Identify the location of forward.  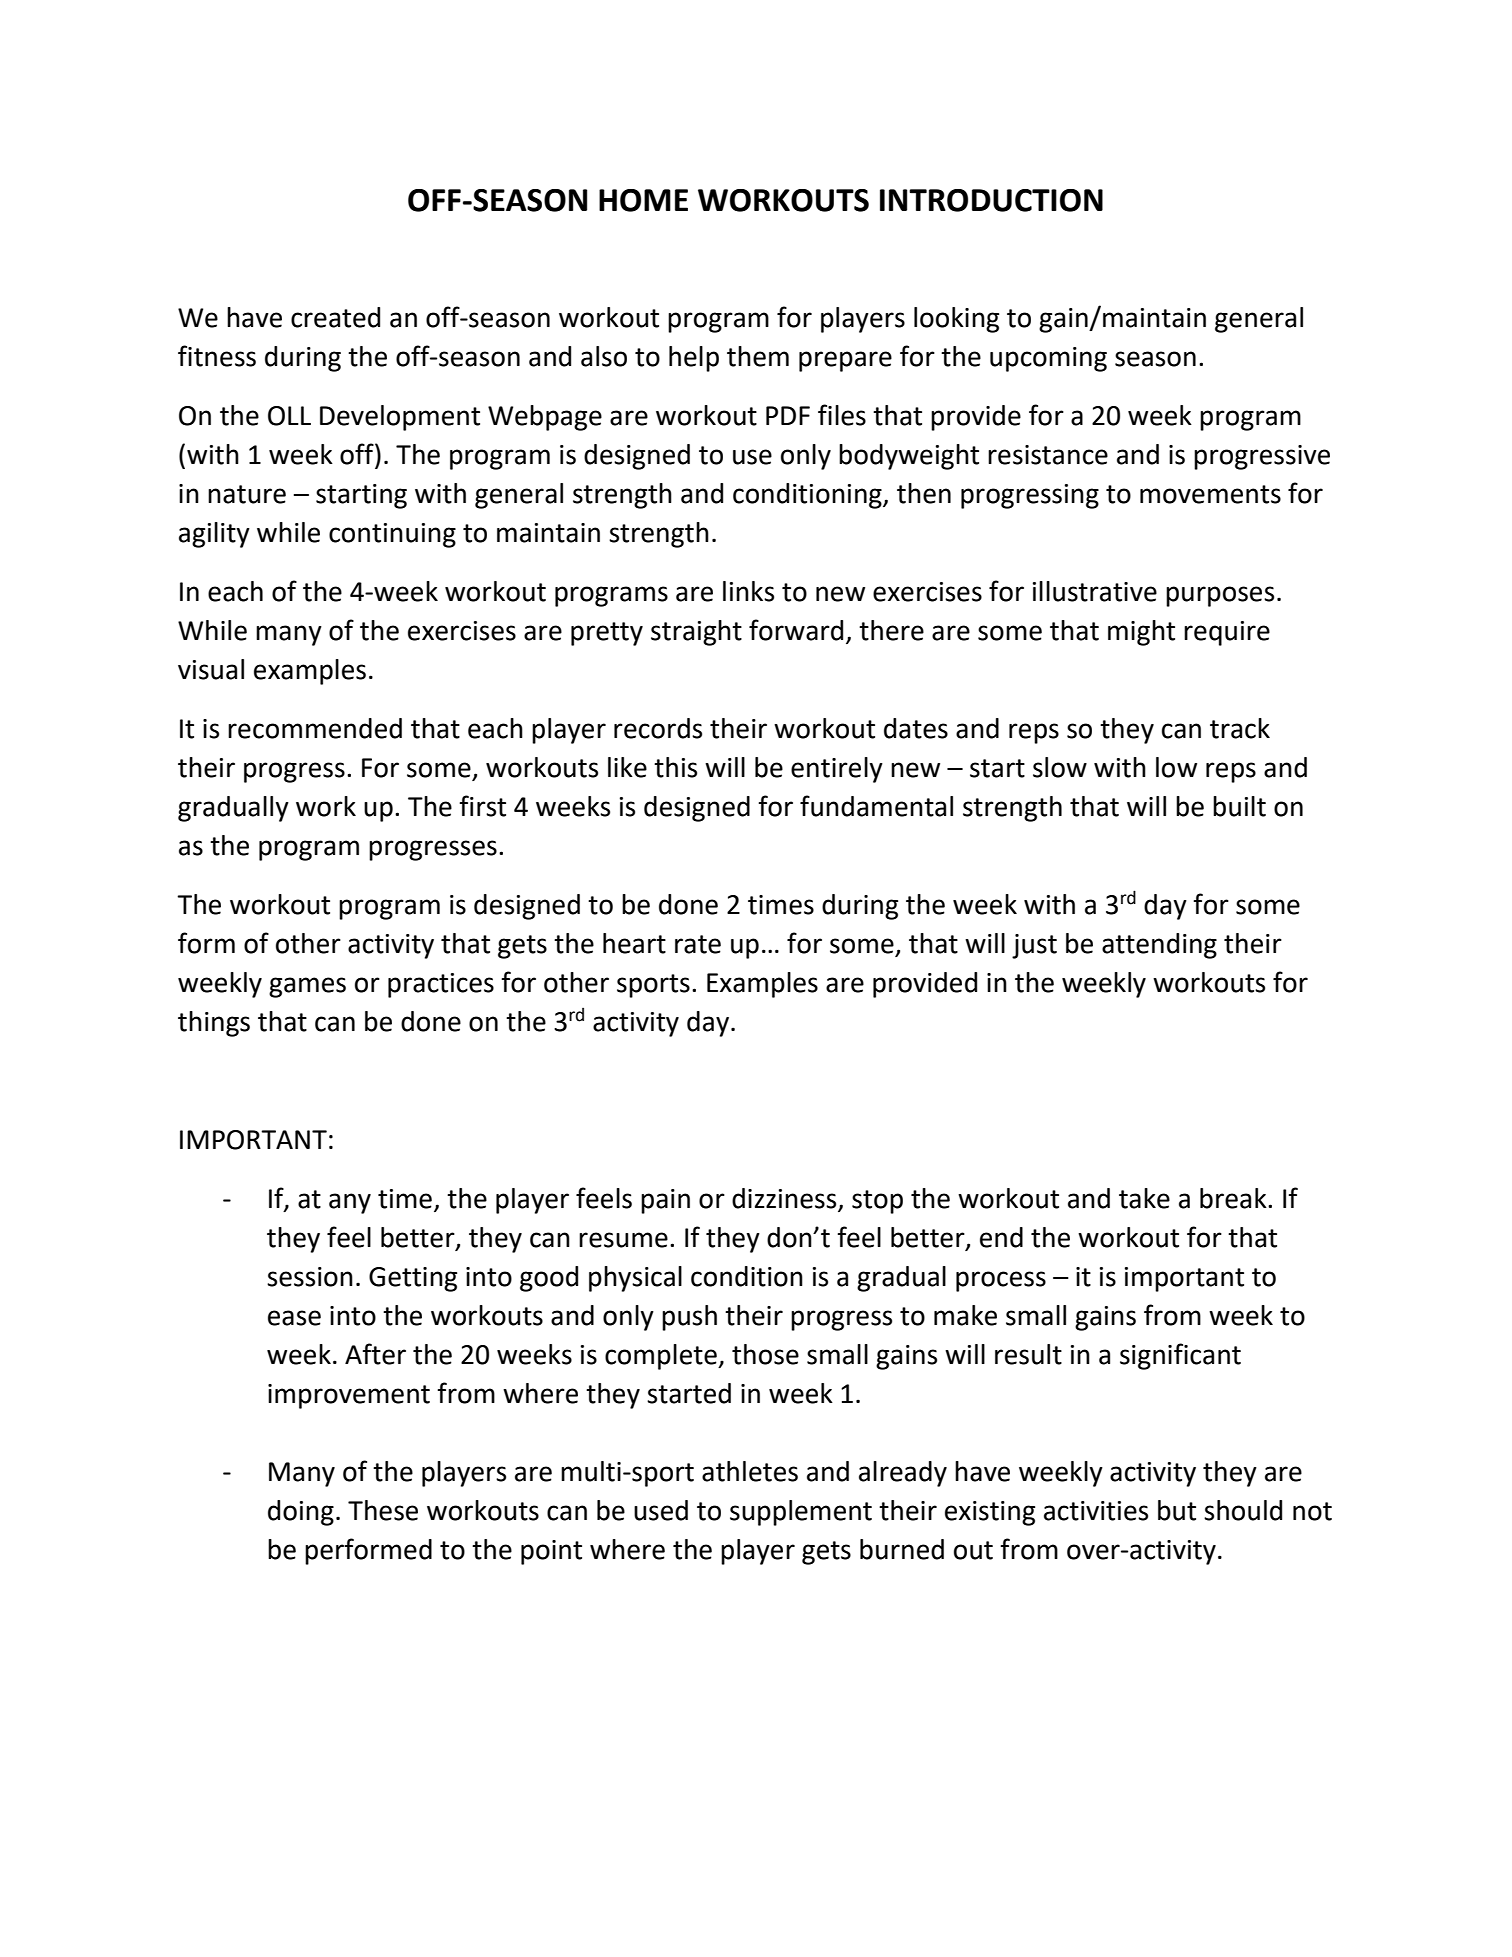
(796, 630).
